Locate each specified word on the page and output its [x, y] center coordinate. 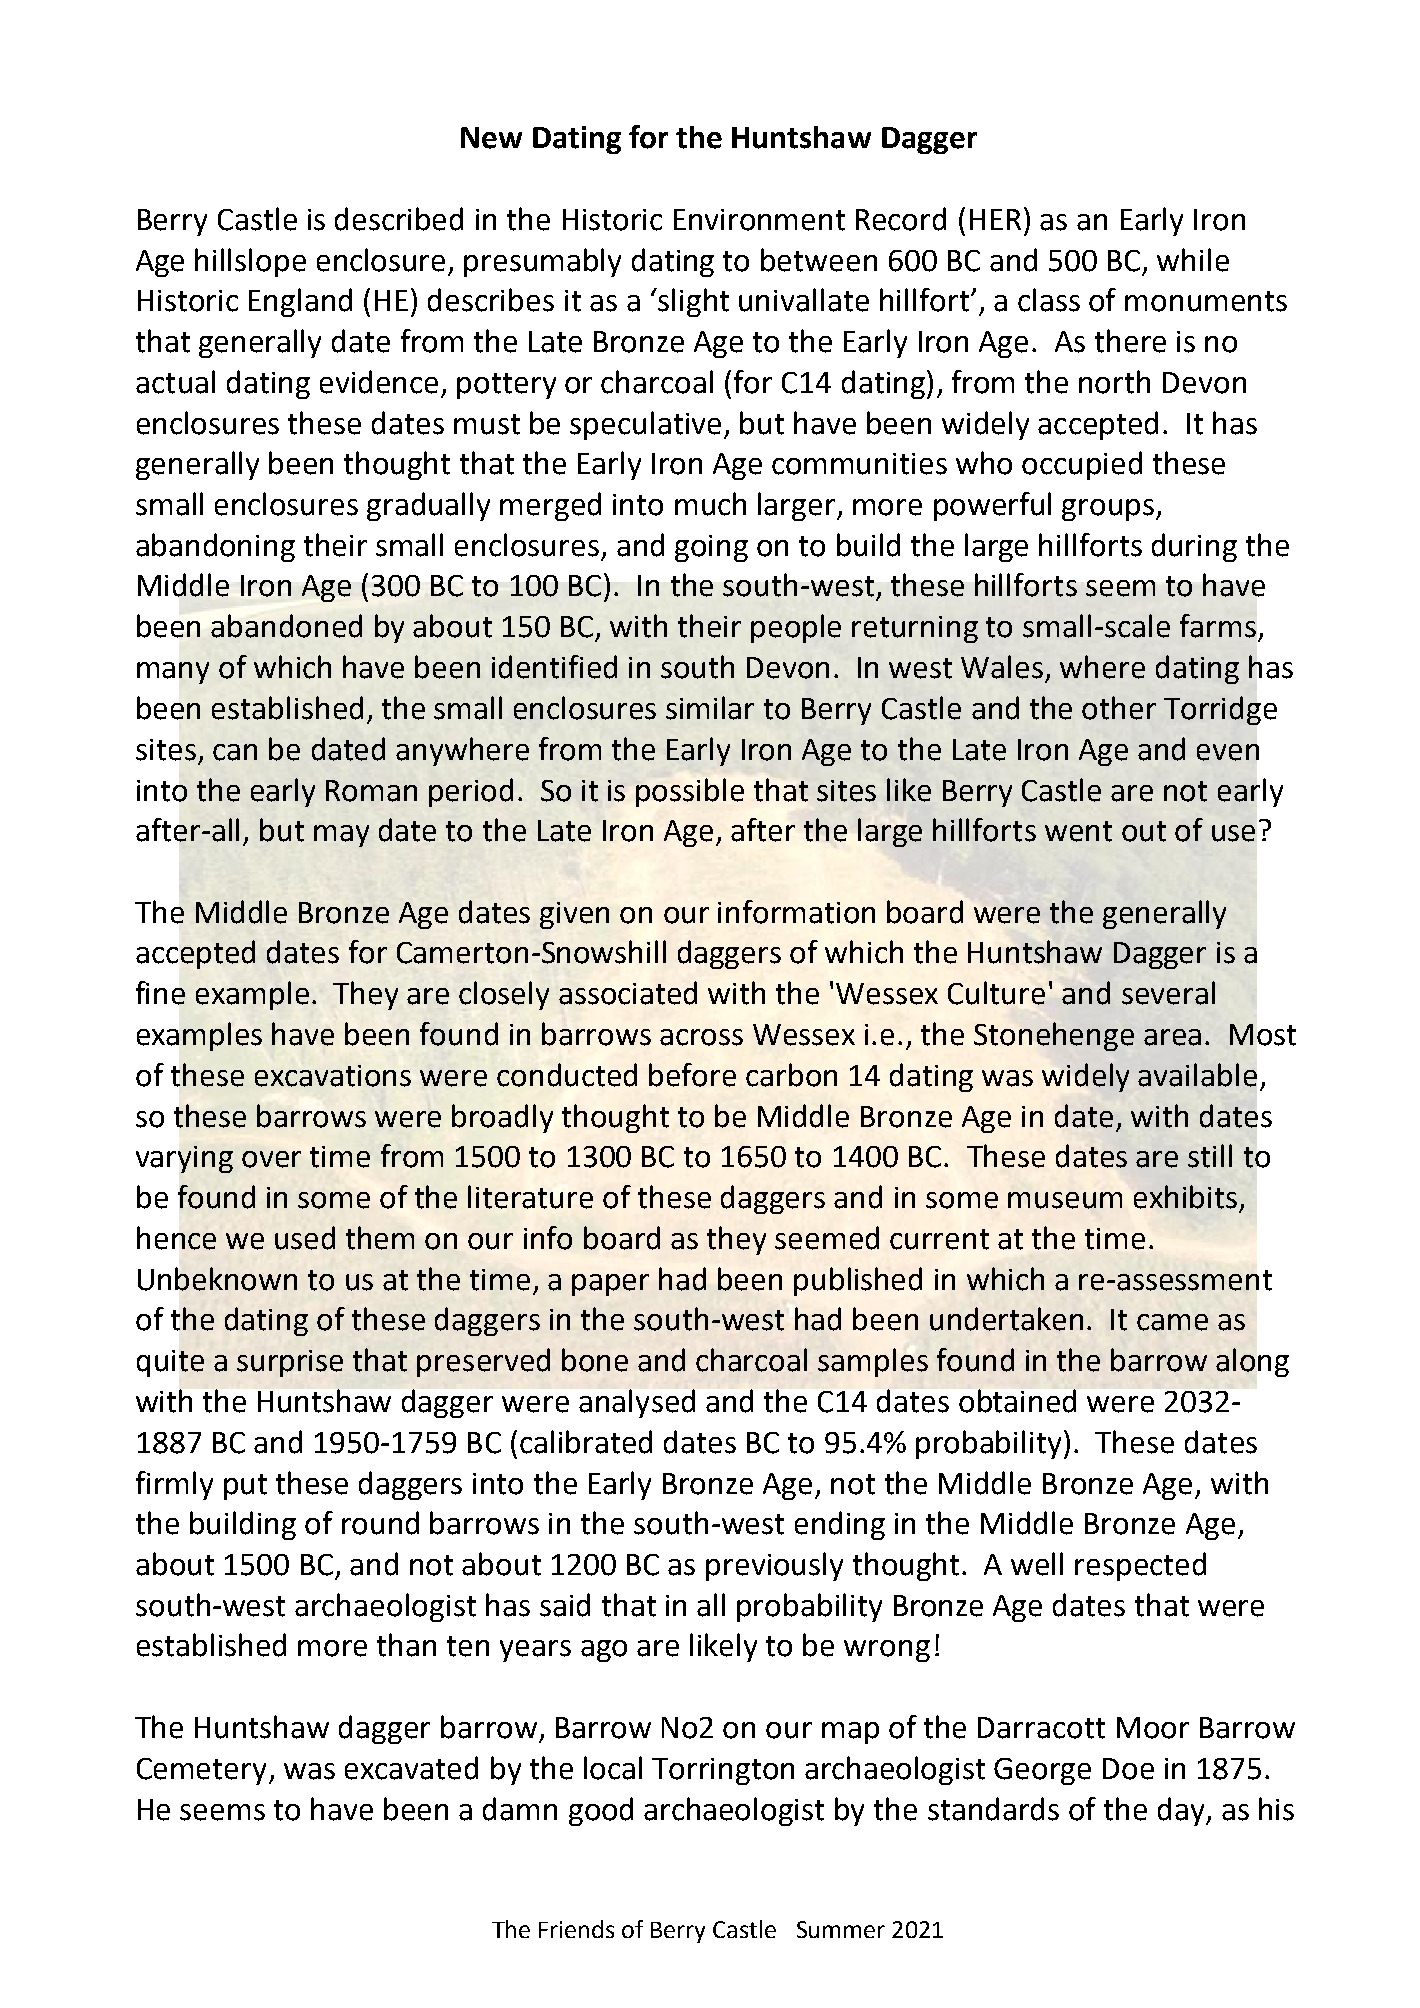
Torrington [723, 1771]
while [1193, 260]
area [1172, 1037]
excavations [333, 1076]
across [701, 1037]
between [819, 260]
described [399, 219]
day [1182, 1811]
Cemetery [203, 1771]
